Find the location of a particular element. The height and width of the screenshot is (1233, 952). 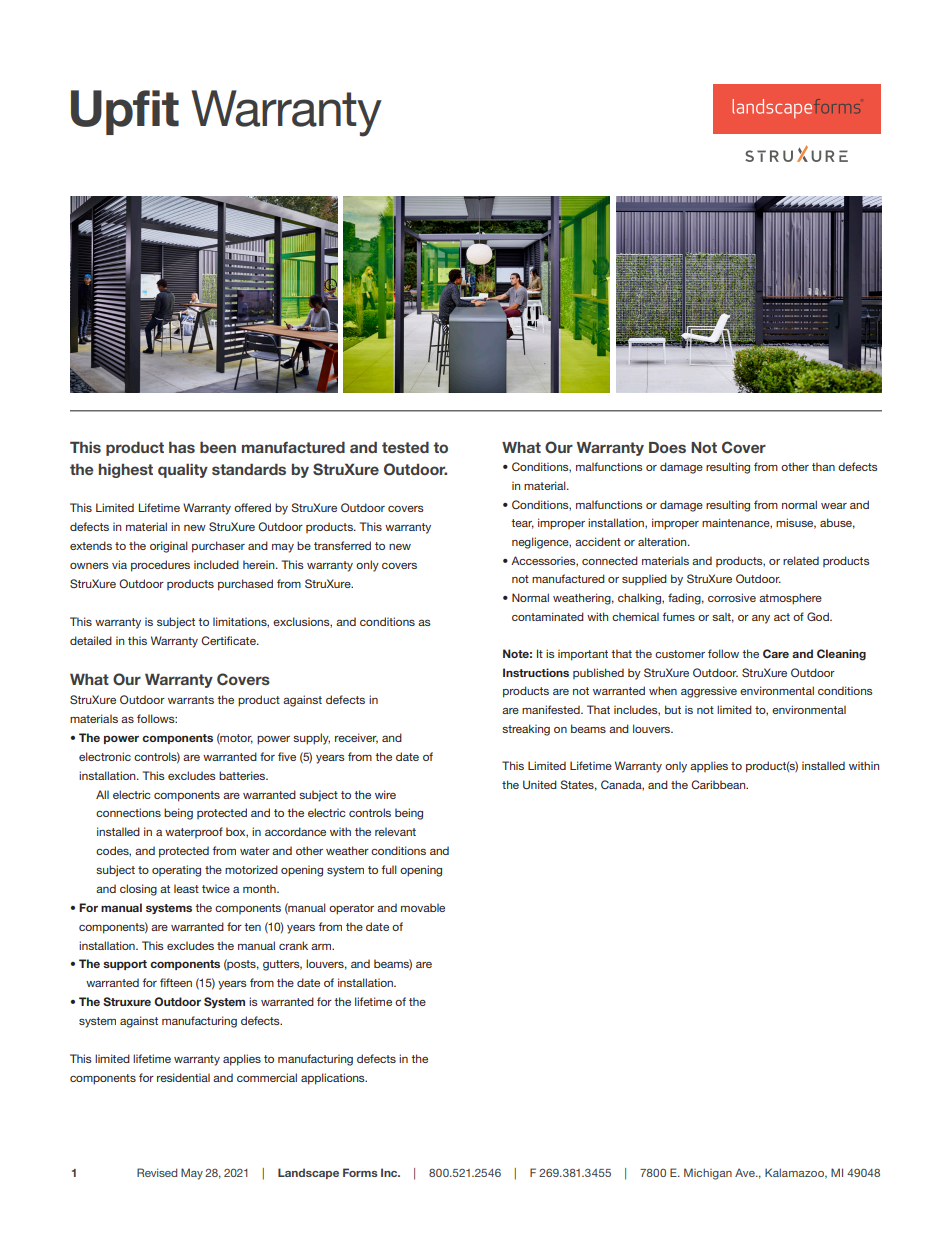

connections is located at coordinates (128, 812).
